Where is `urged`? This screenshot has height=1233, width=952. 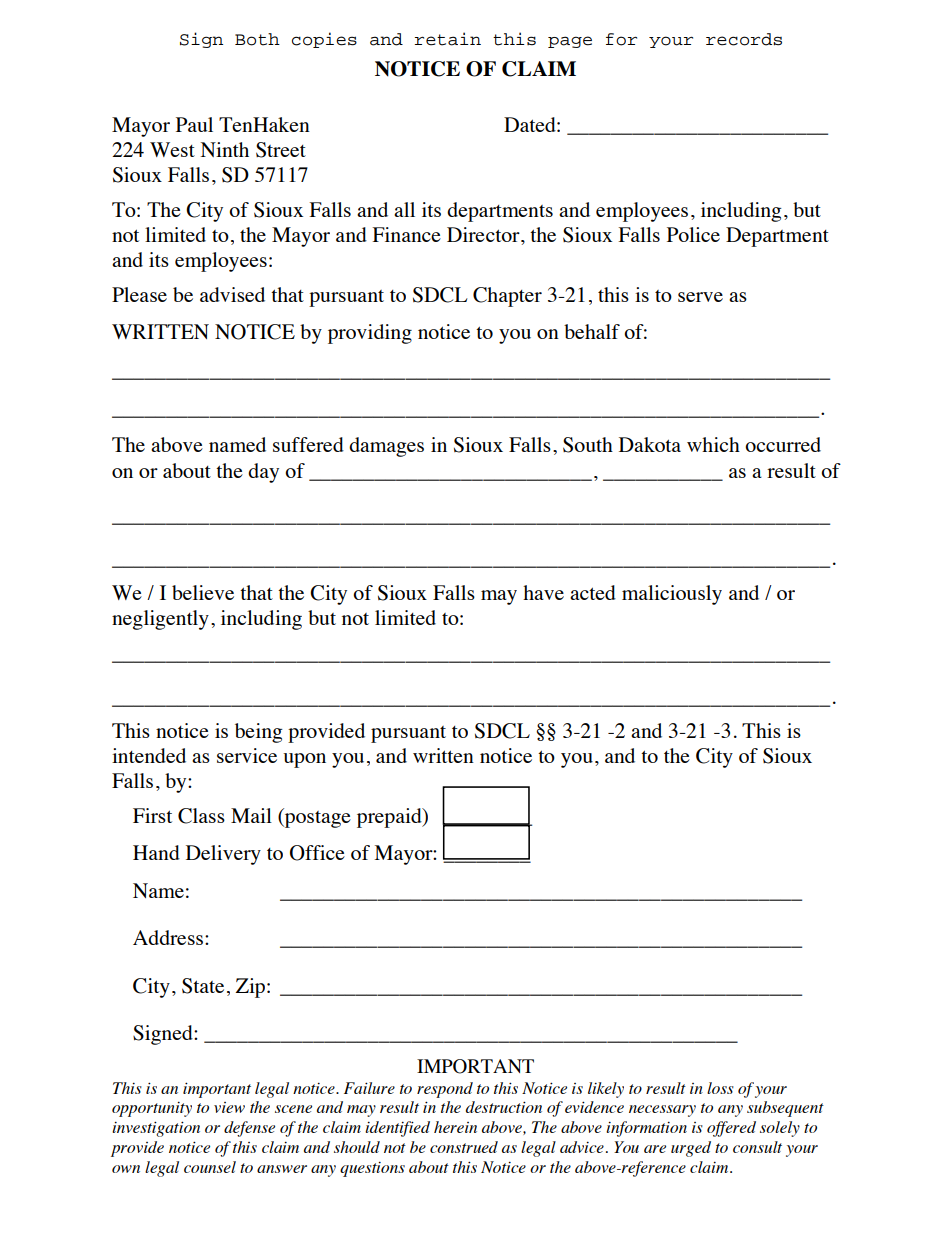
urged is located at coordinates (691, 1149).
